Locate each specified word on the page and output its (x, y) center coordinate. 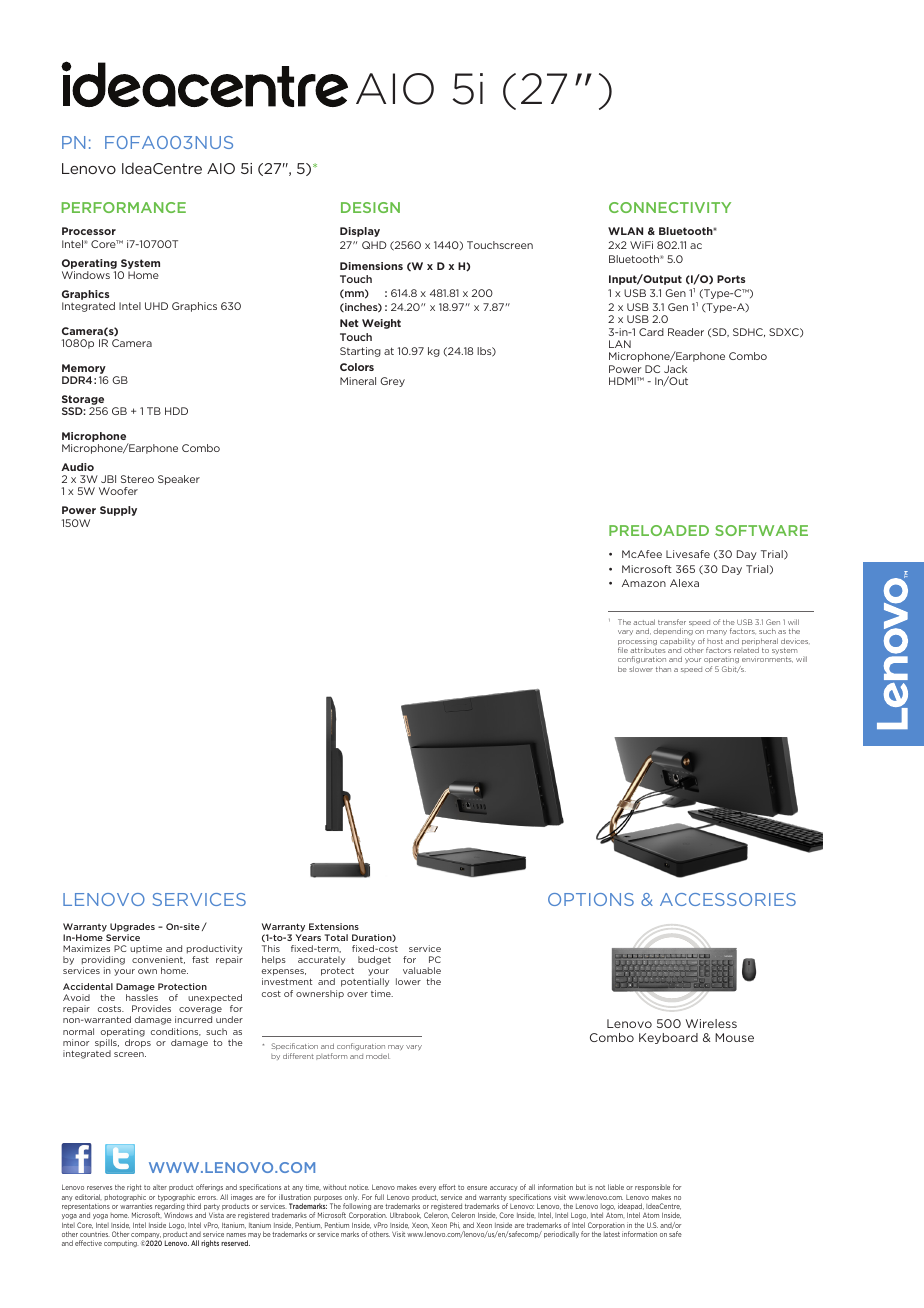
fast (200, 959)
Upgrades (132, 927)
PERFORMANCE (124, 207)
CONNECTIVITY (670, 207)
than (663, 669)
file (623, 650)
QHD (374, 245)
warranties (136, 1206)
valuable (422, 970)
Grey (392, 382)
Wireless (711, 1023)
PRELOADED (659, 530)
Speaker (179, 480)
